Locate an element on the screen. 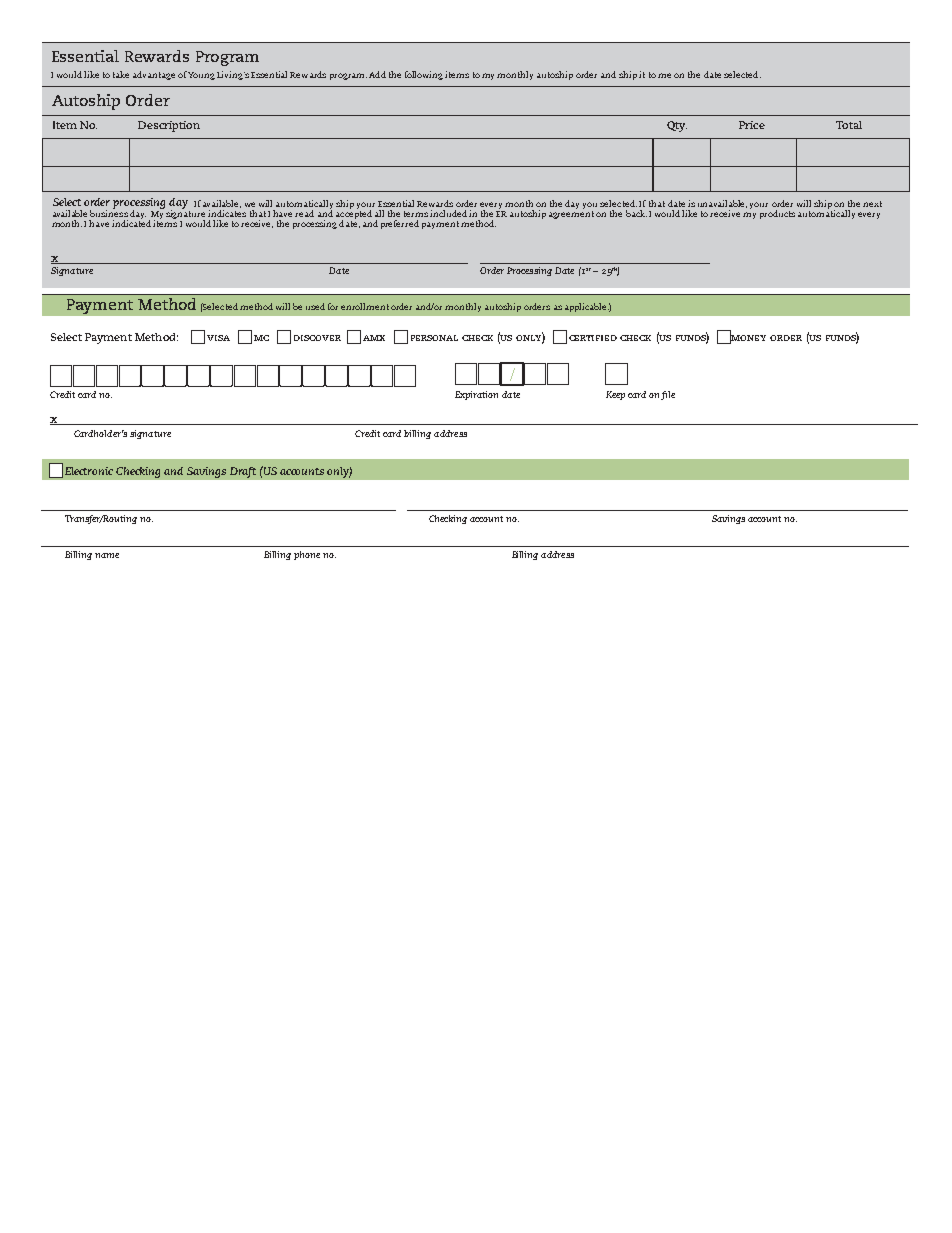  file is located at coordinates (668, 395).
